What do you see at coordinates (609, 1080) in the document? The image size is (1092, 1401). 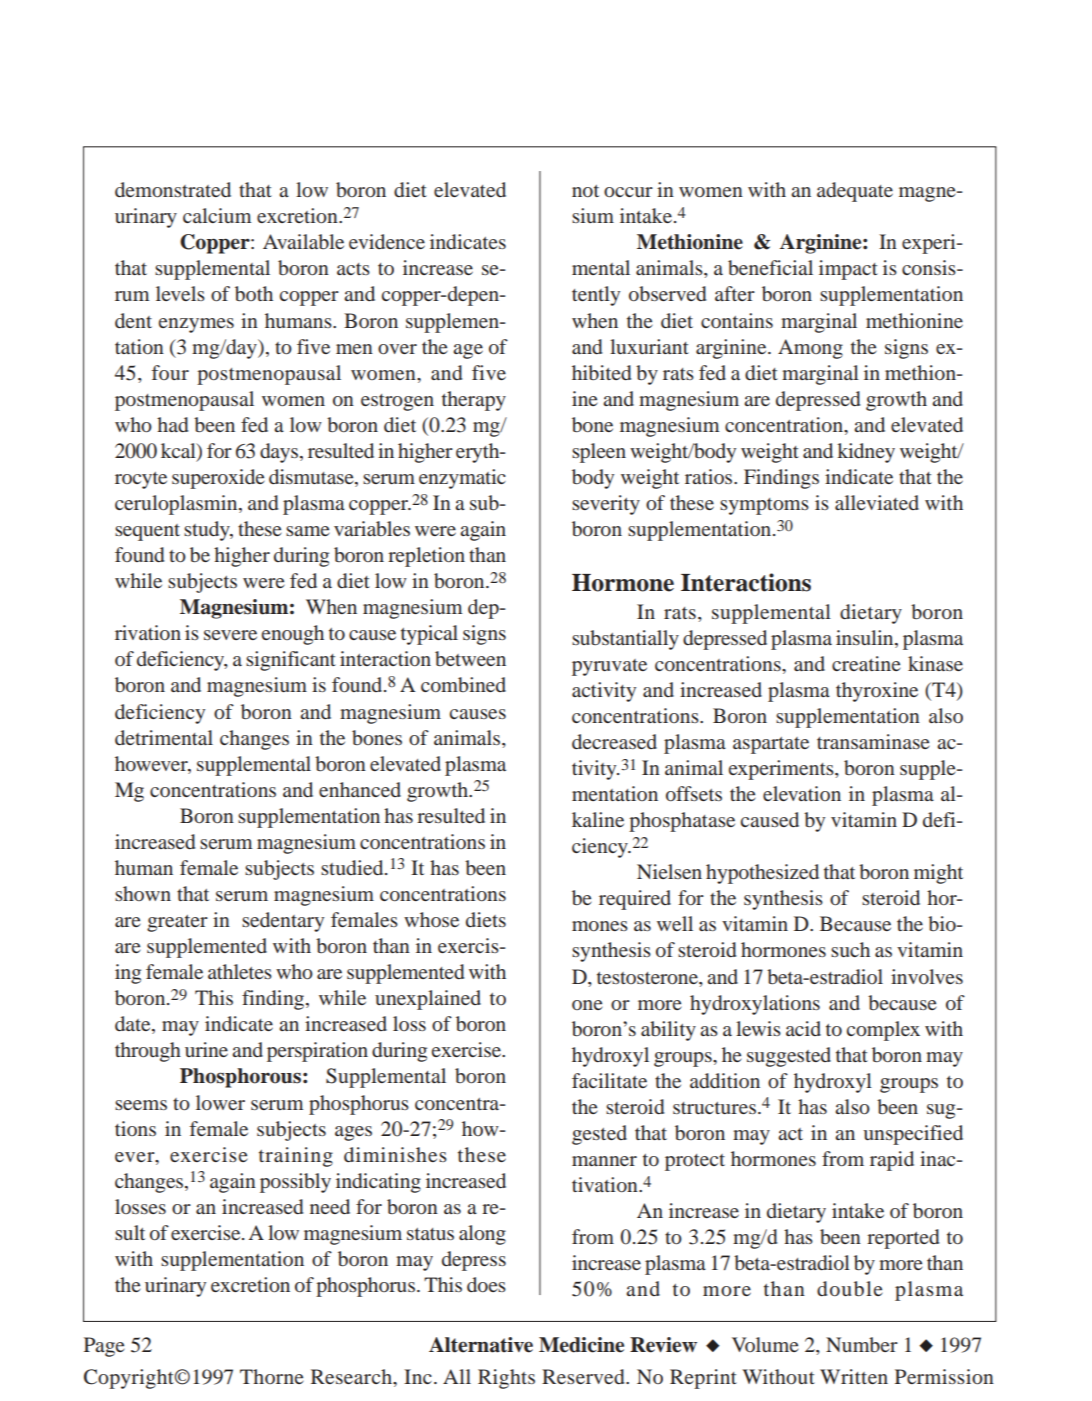 I see `facilitate` at bounding box center [609, 1080].
